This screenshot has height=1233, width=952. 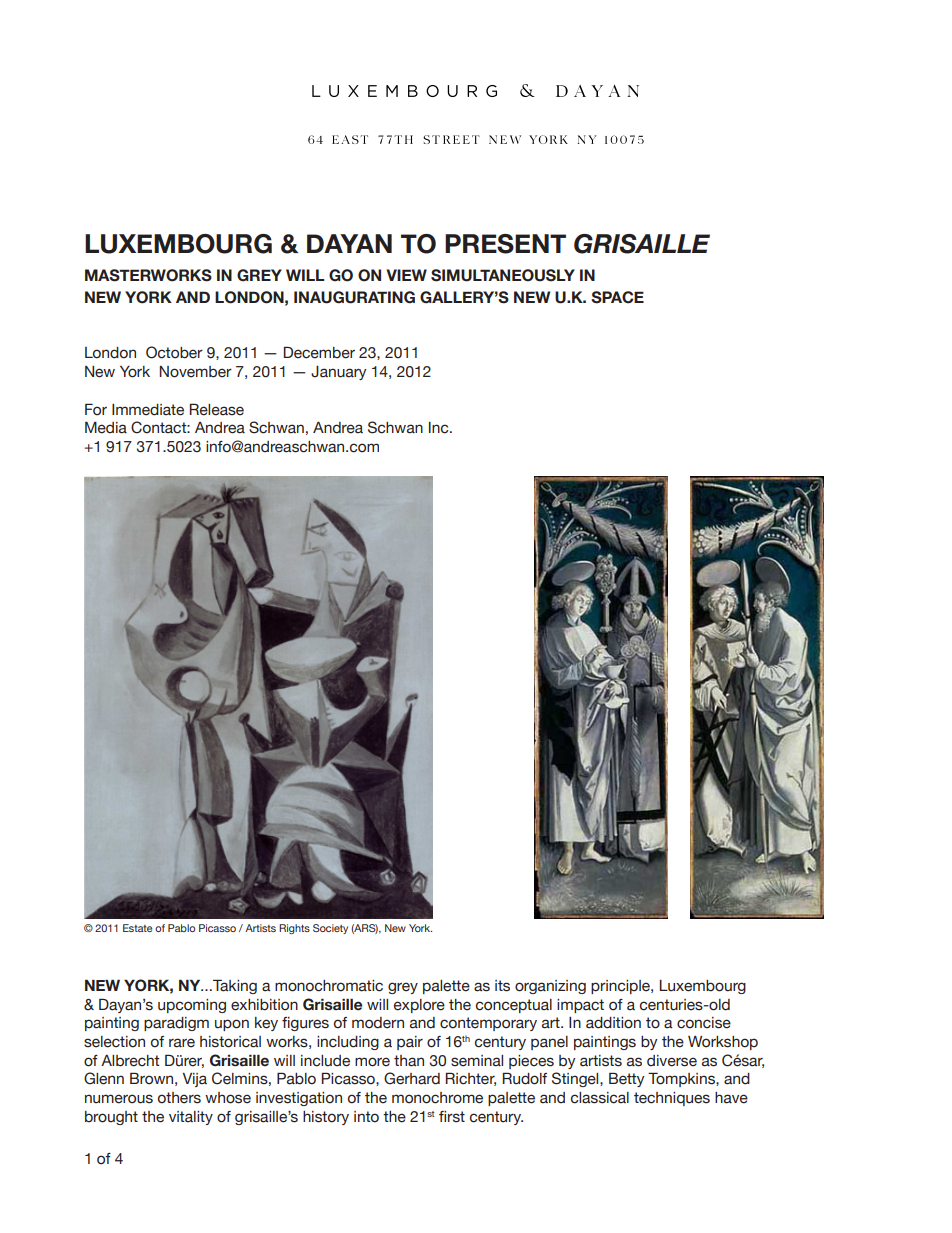 What do you see at coordinates (179, 1098) in the screenshot?
I see `others` at bounding box center [179, 1098].
